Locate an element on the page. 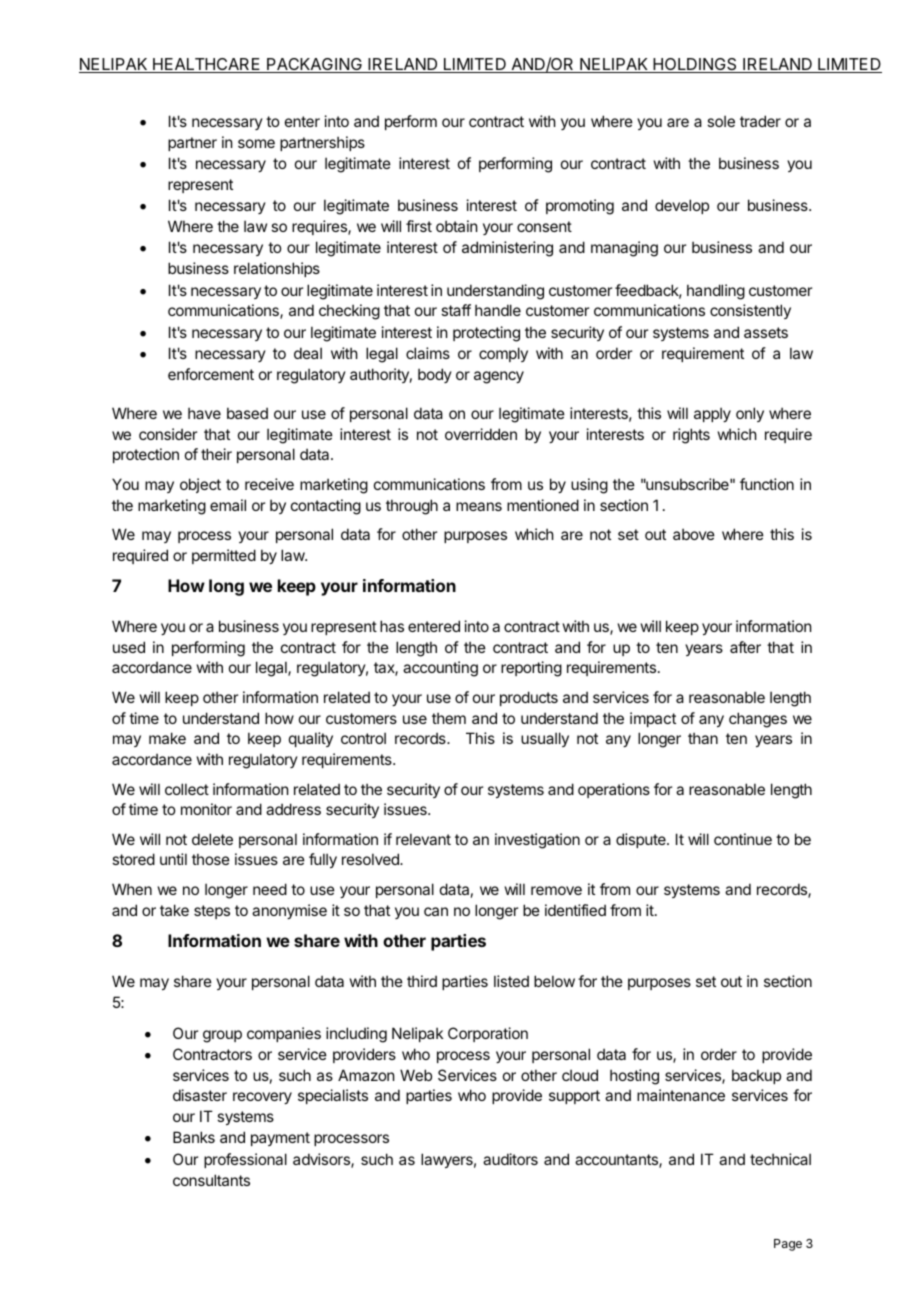  sole is located at coordinates (721, 121).
